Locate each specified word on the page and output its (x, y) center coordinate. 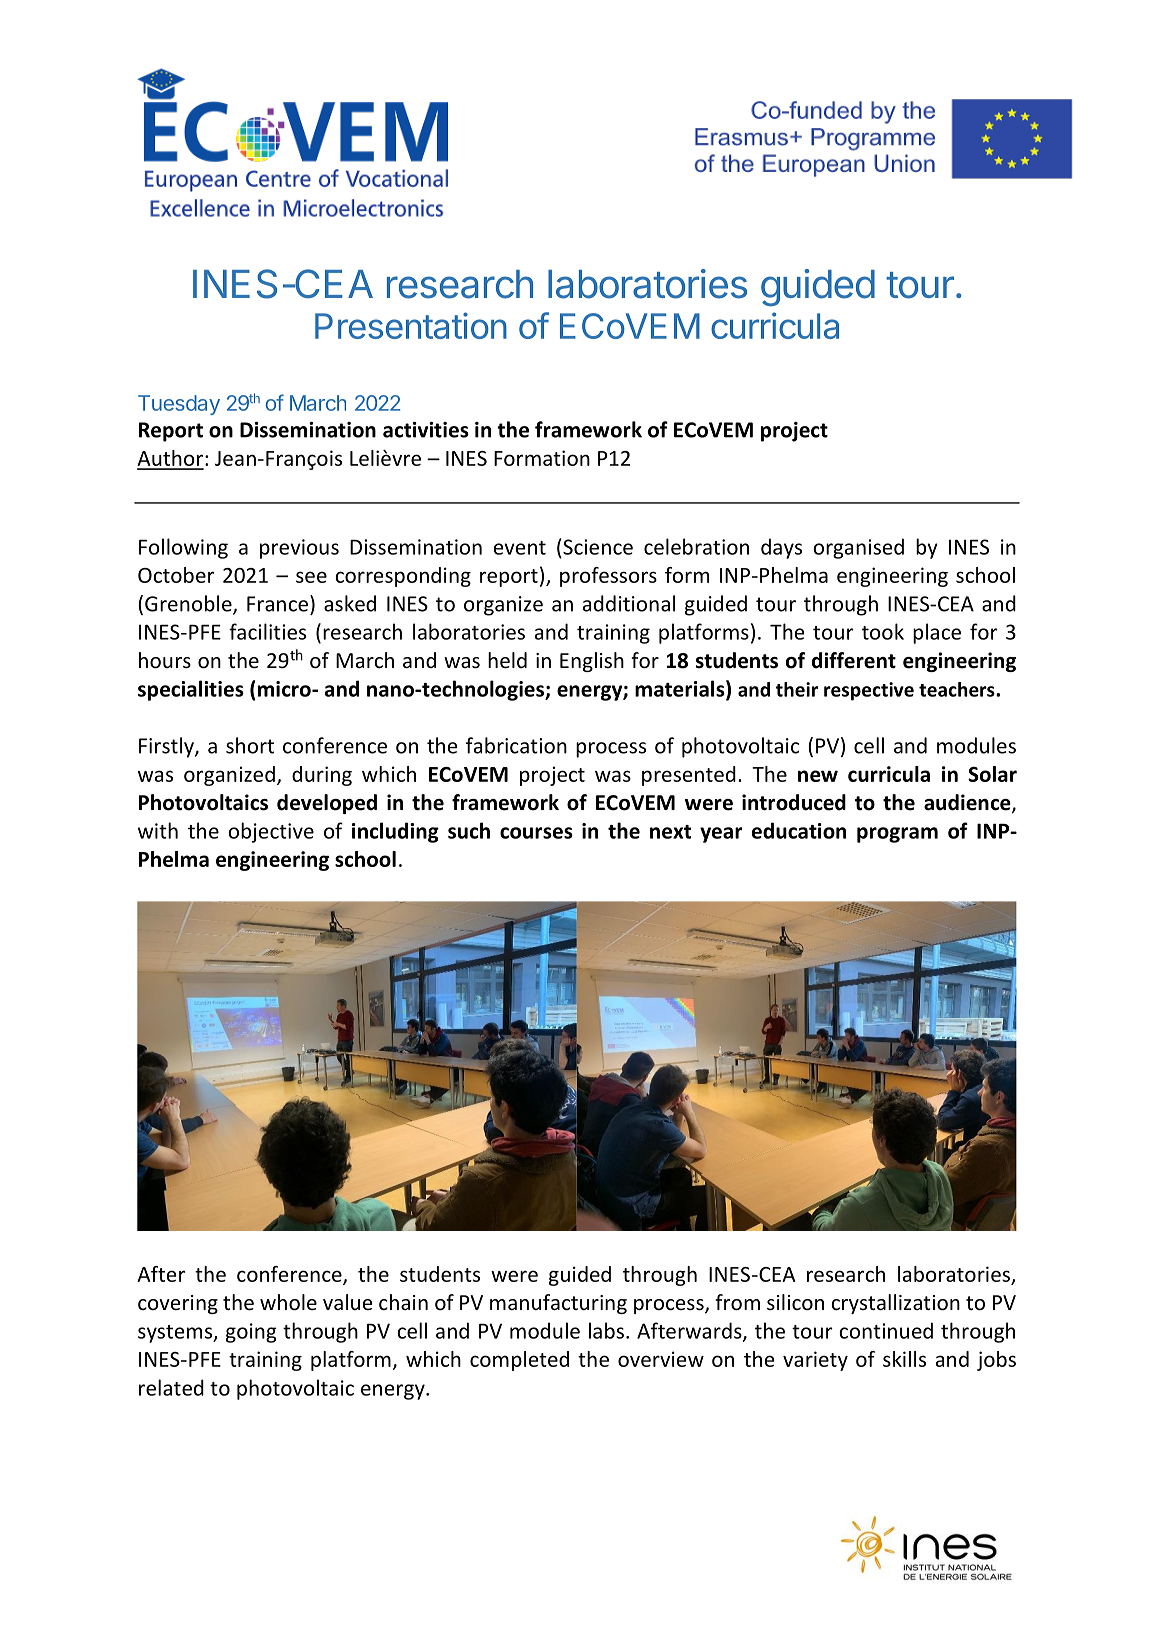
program (897, 835)
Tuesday (179, 405)
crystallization (895, 1304)
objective (271, 832)
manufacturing (558, 1304)
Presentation (411, 325)
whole (288, 1302)
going (251, 1333)
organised (858, 548)
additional (629, 603)
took (883, 631)
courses (536, 833)
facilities (267, 631)
